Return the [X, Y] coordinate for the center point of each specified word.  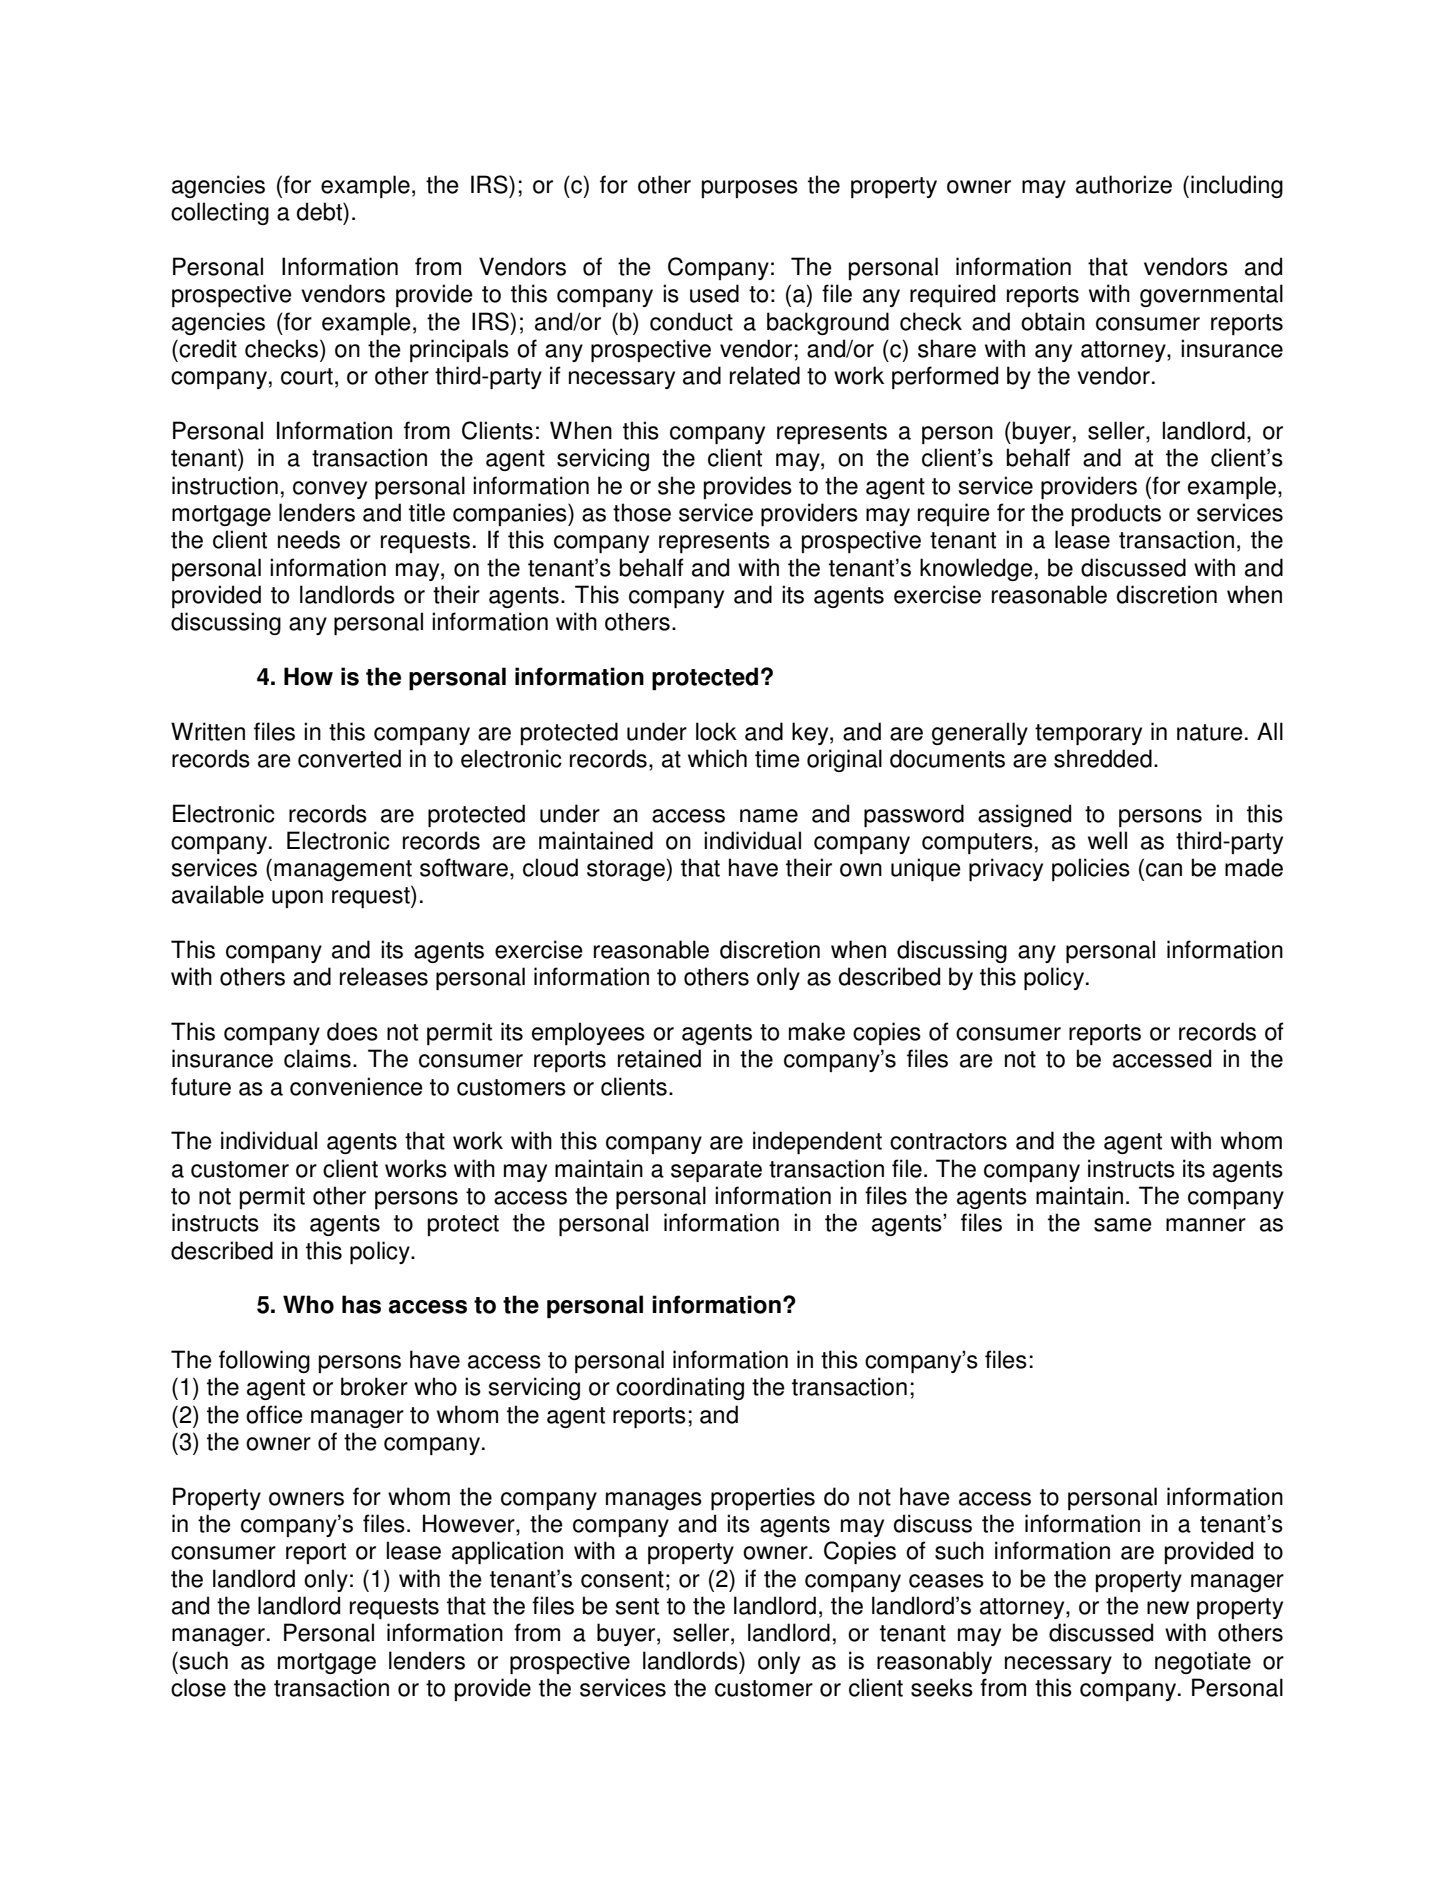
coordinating [680, 1388]
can [1164, 870]
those [642, 512]
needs [309, 539]
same [1123, 1225]
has [361, 1304]
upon [297, 899]
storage [627, 870]
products [1116, 514]
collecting [220, 213]
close [198, 1687]
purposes [750, 189]
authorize [1124, 184]
